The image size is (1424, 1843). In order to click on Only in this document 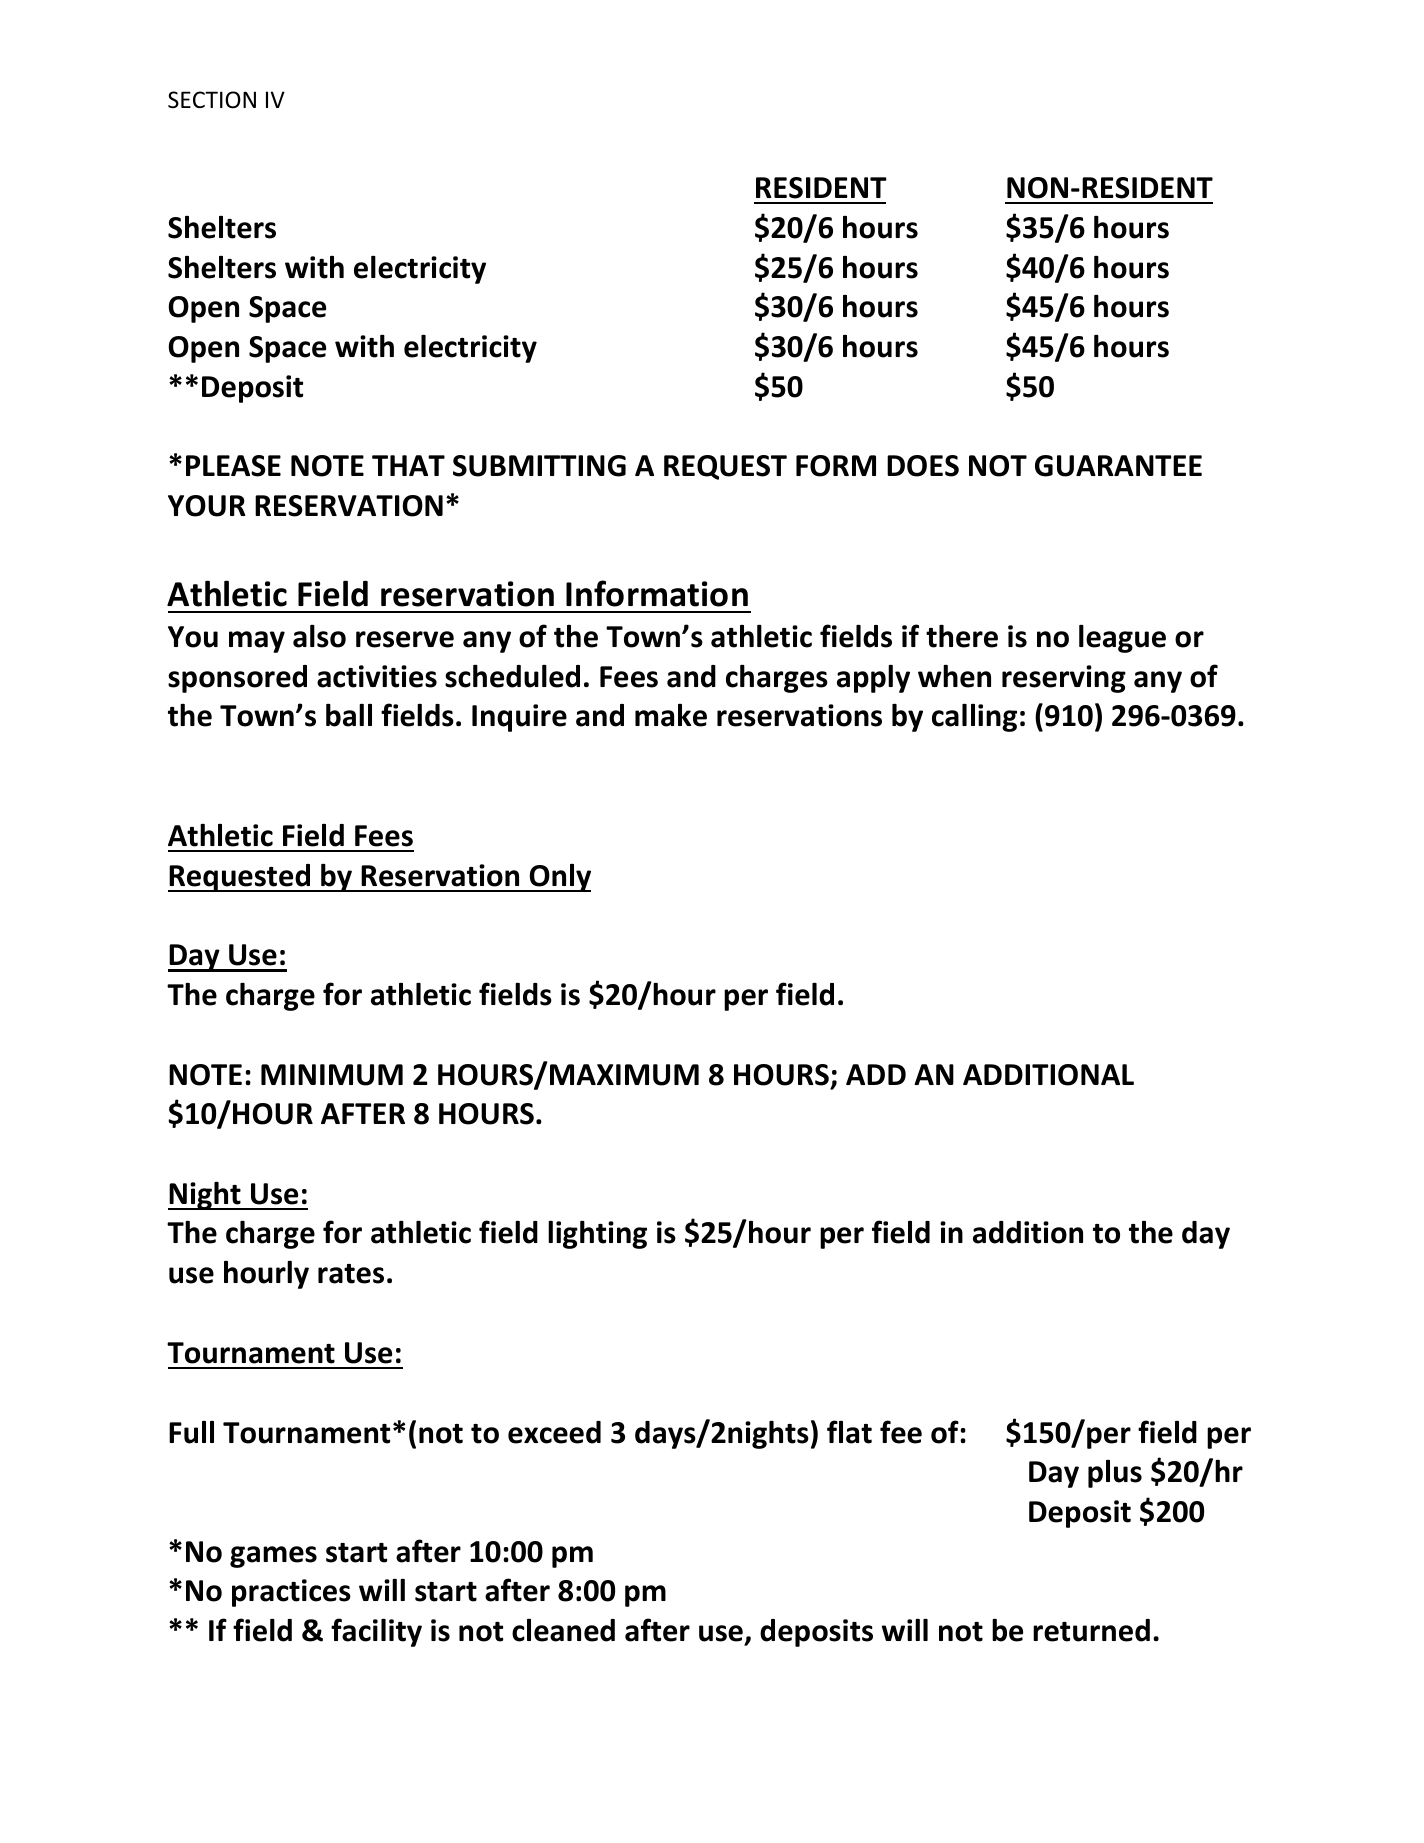, I will do `click(559, 878)`.
